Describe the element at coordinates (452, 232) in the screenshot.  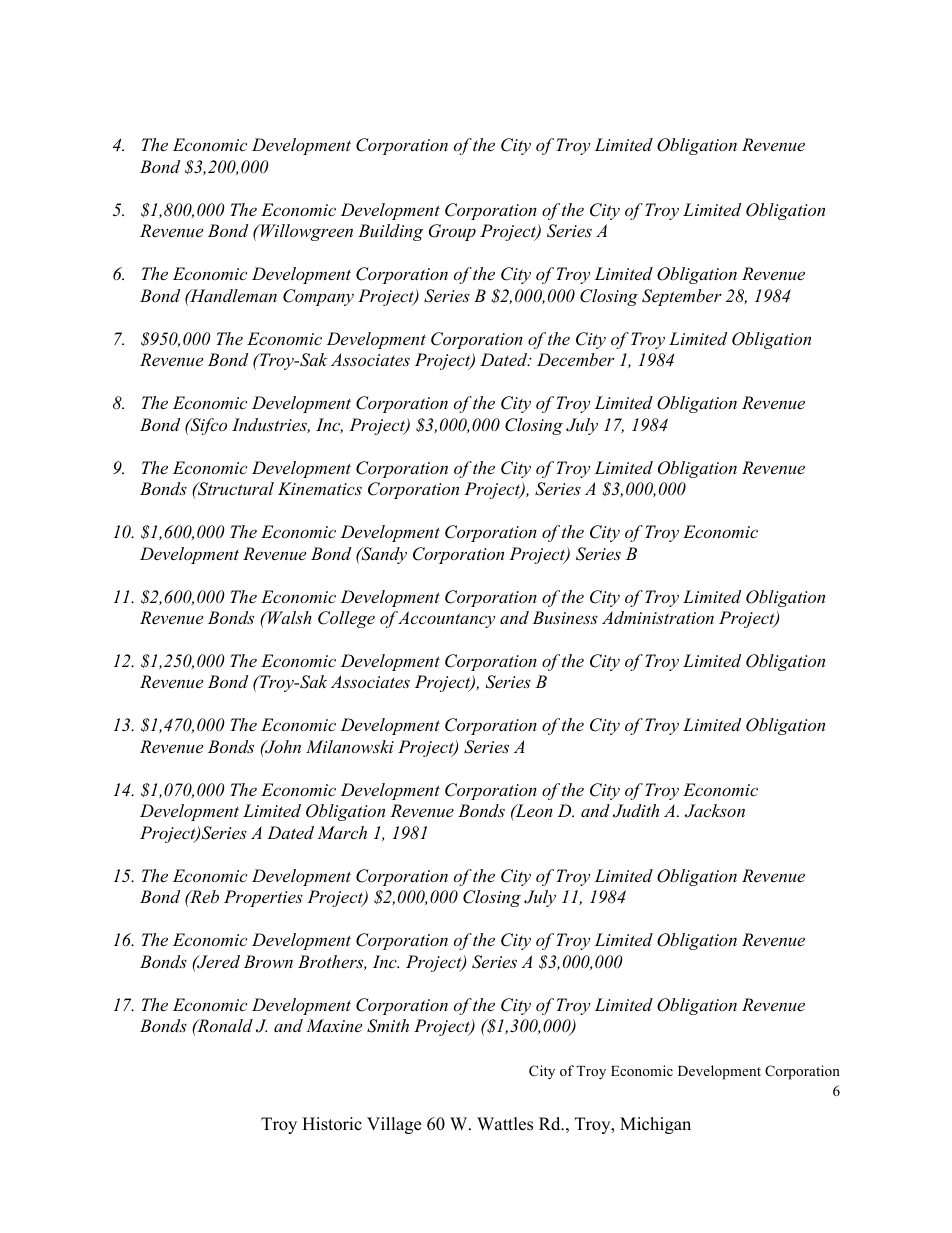
I see `Group` at that location.
